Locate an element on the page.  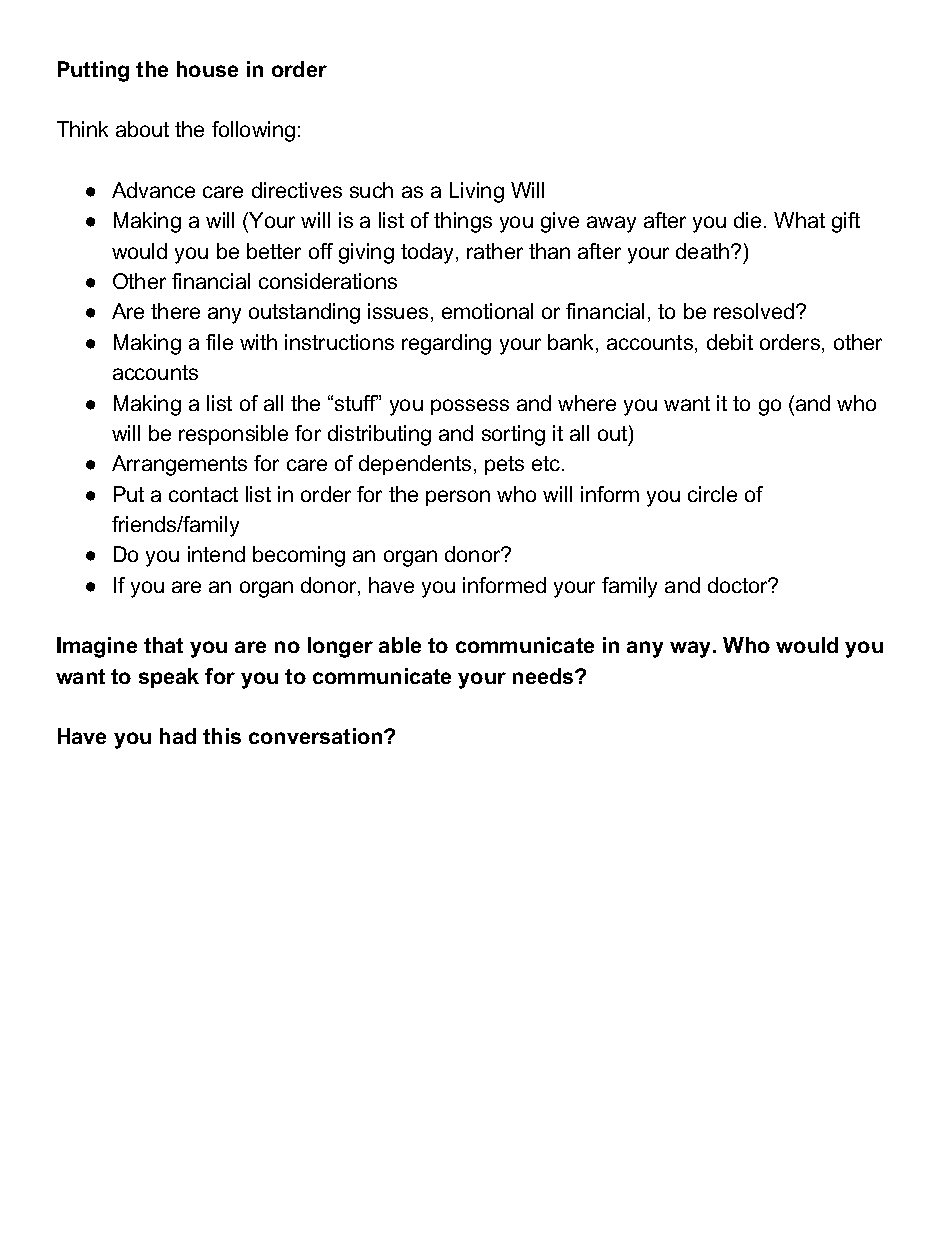
debit is located at coordinates (730, 342).
